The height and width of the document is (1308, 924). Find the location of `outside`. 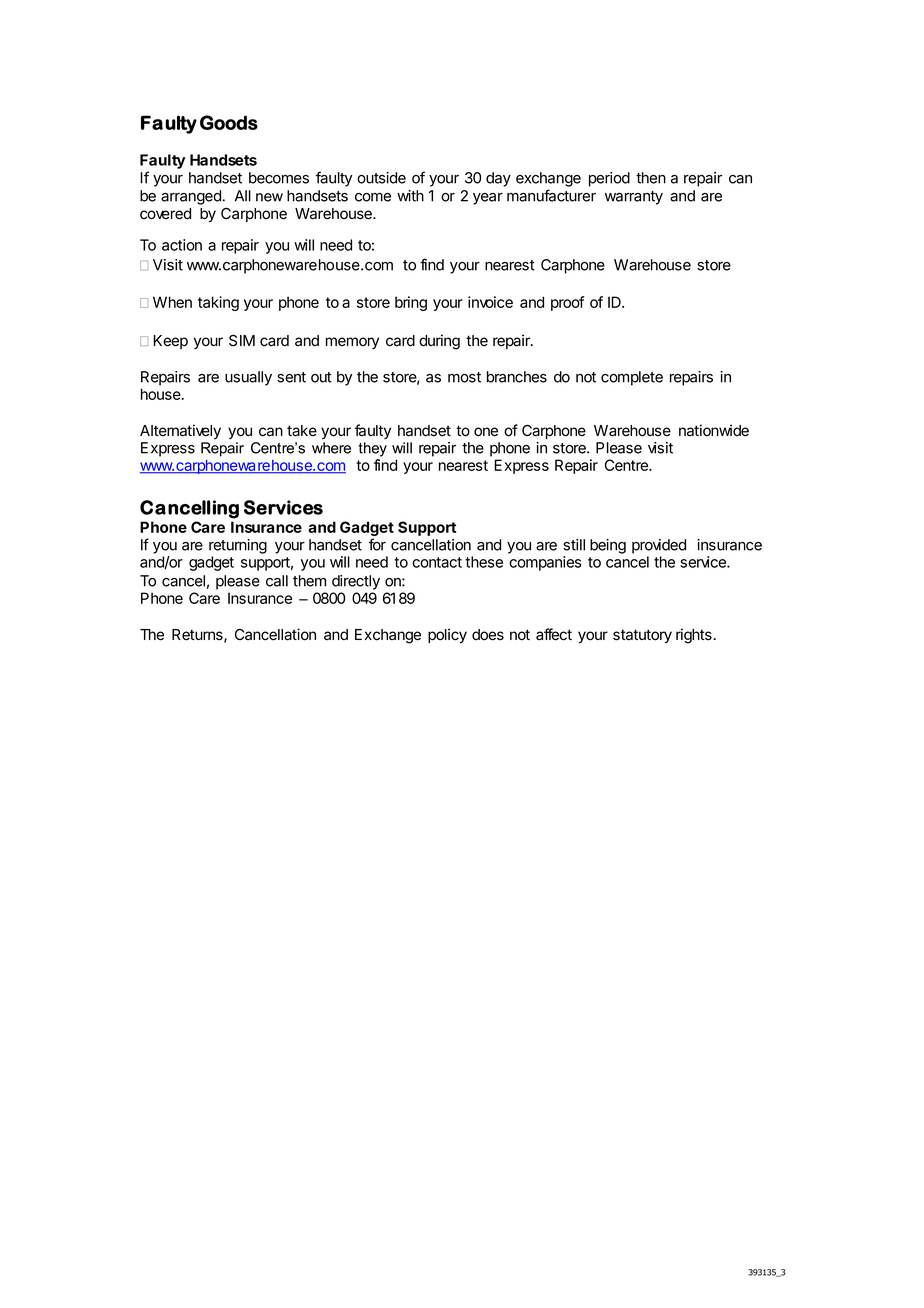

outside is located at coordinates (381, 178).
